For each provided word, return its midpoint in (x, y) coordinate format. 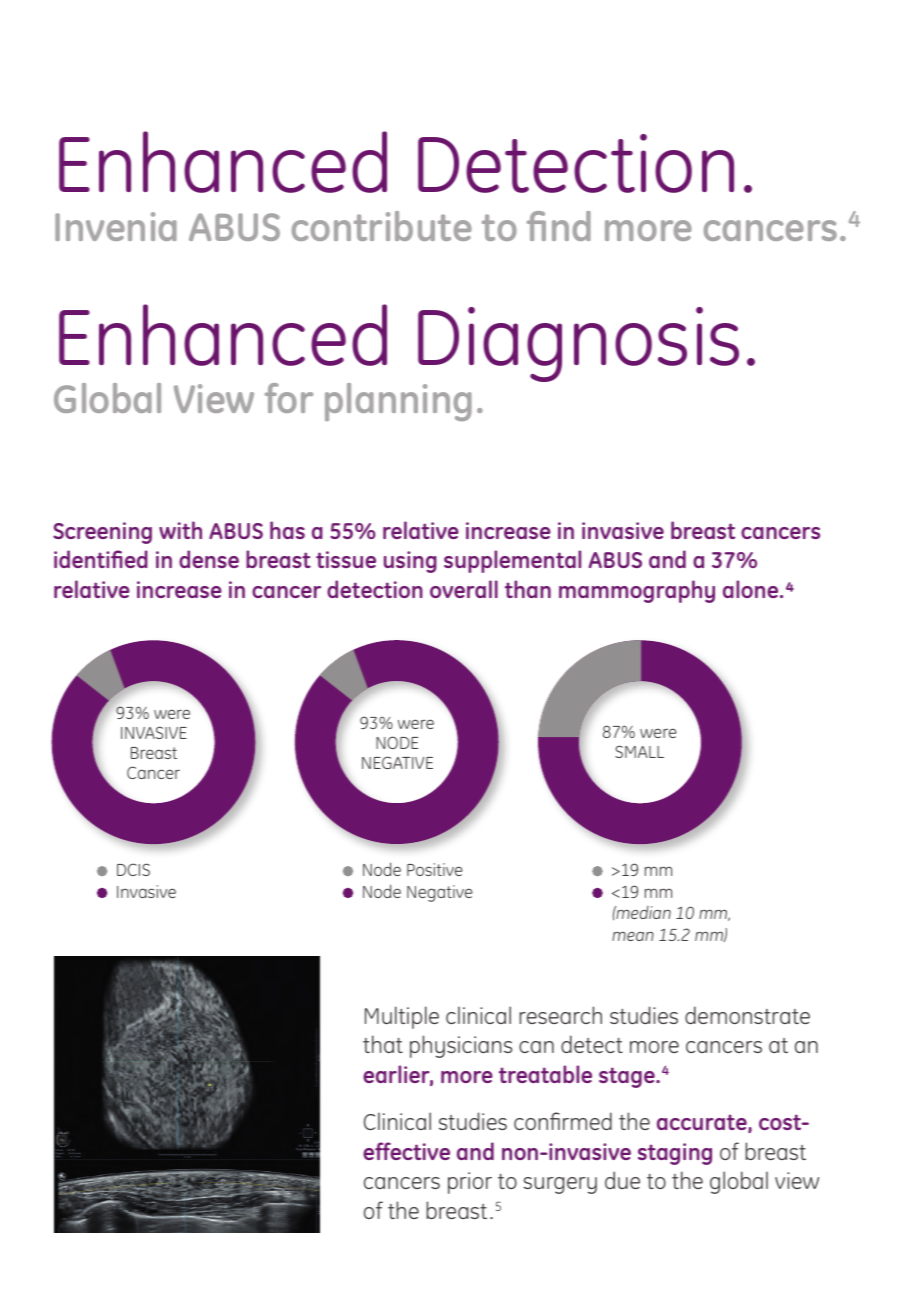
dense (209, 559)
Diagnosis (578, 346)
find (559, 226)
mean (633, 936)
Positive (435, 869)
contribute (382, 226)
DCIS (133, 869)
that (383, 1044)
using (410, 562)
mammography (637, 591)
